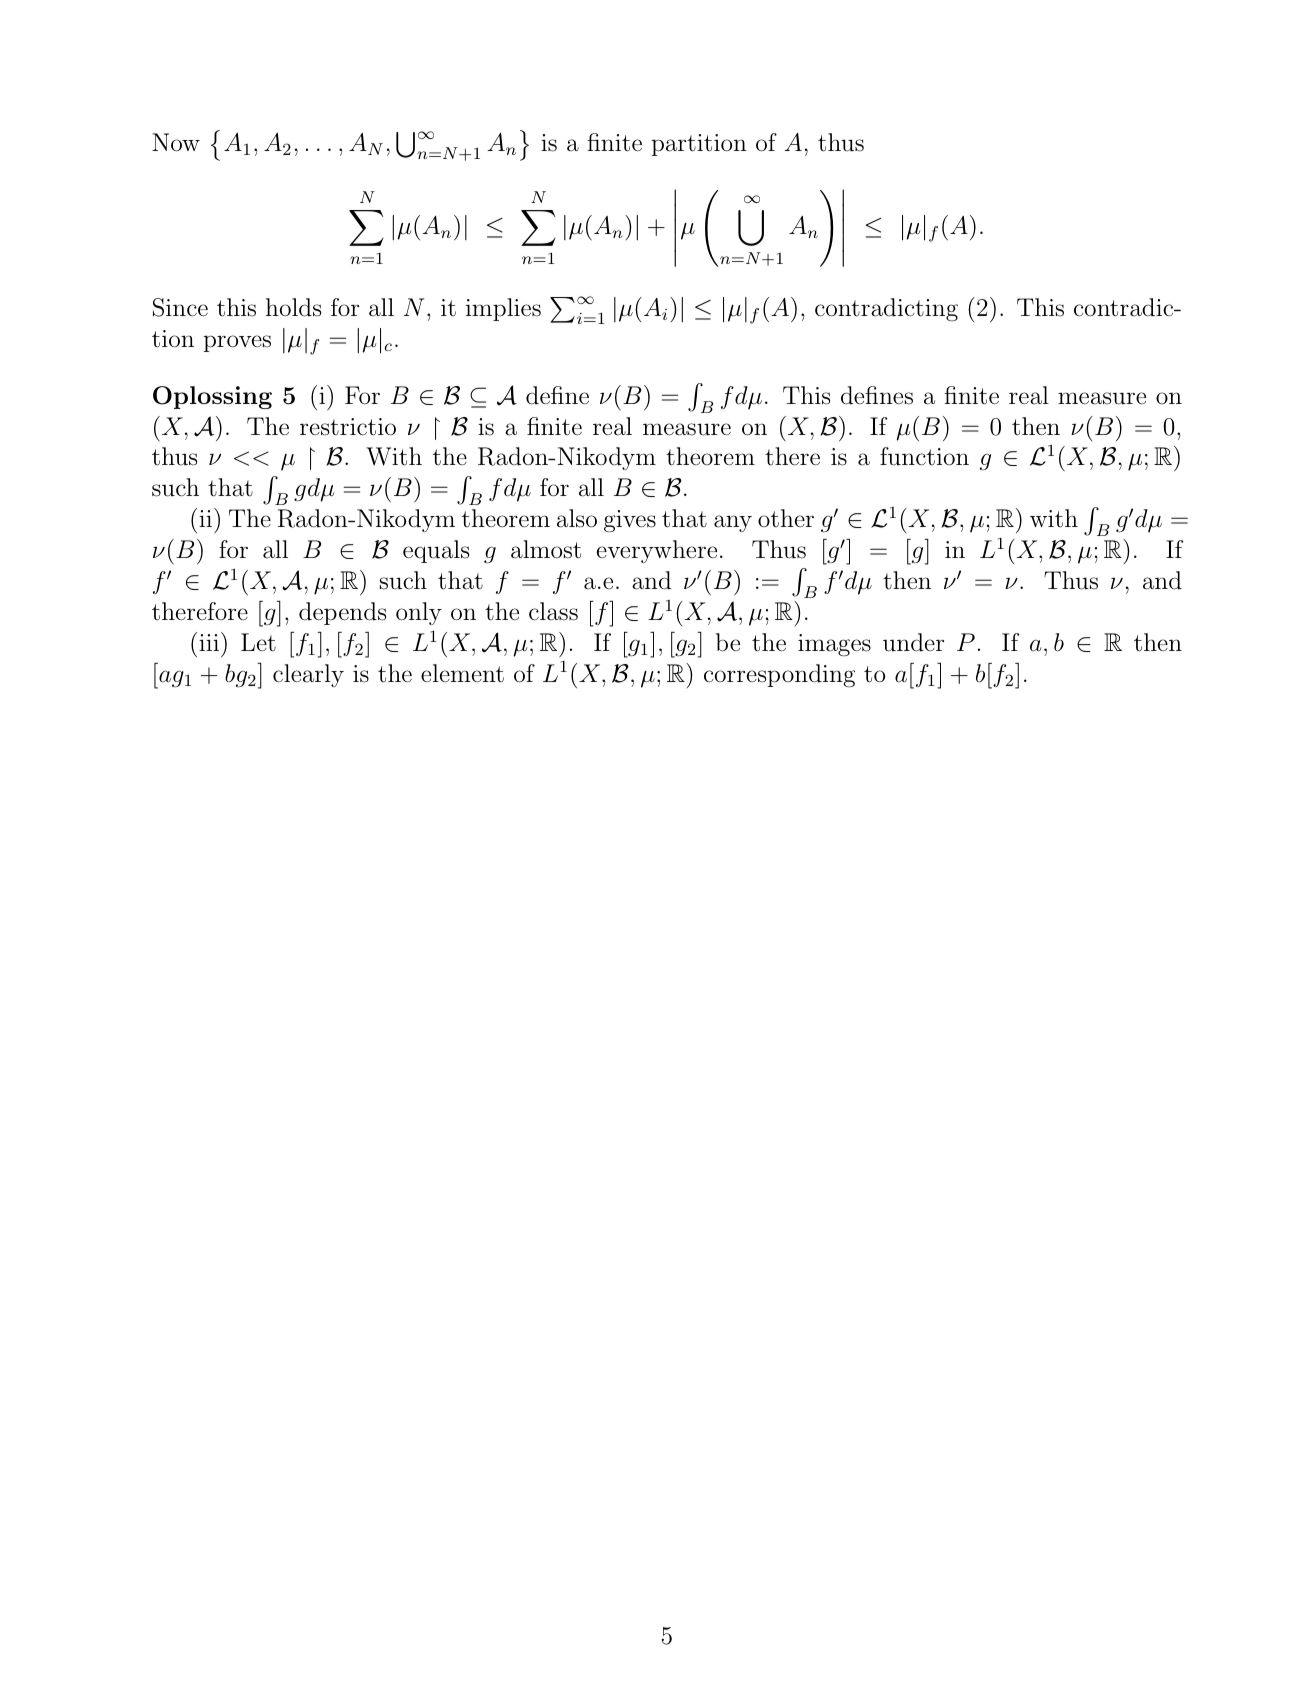 This page has width=1309, height=1694. I want to click on equals, so click(436, 551).
